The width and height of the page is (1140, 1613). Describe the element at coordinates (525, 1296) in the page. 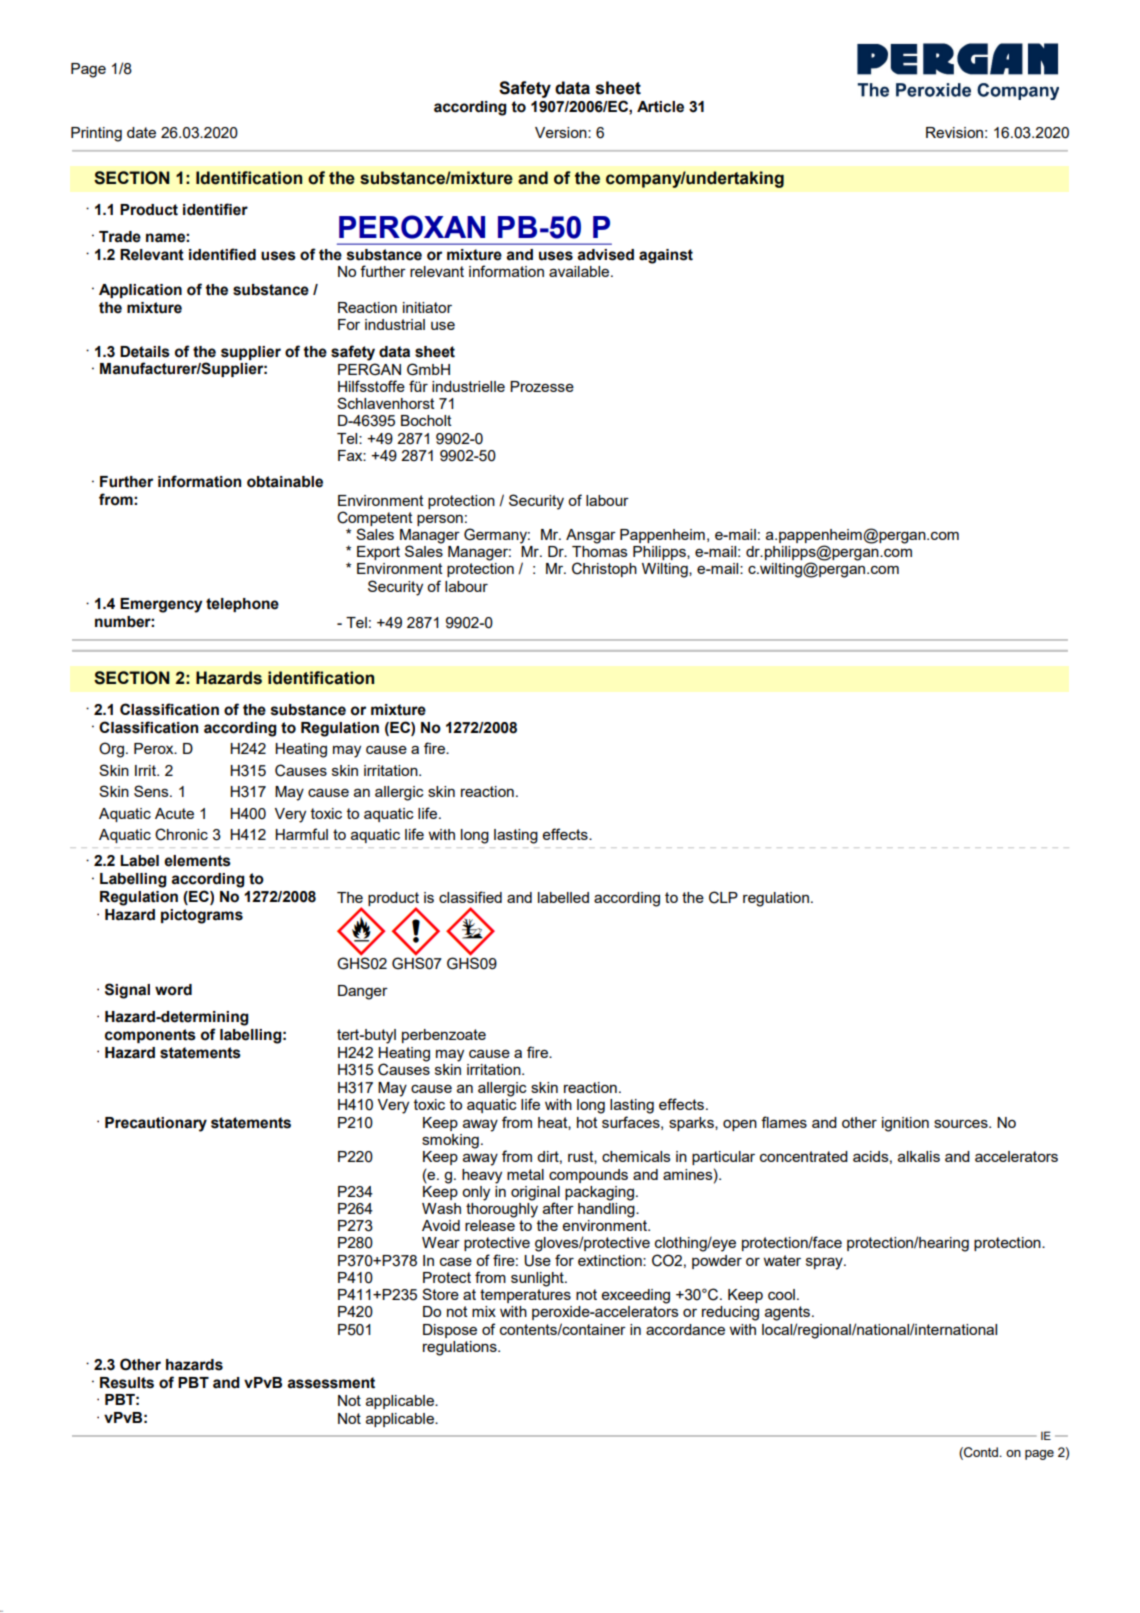

I see `temperatures` at that location.
